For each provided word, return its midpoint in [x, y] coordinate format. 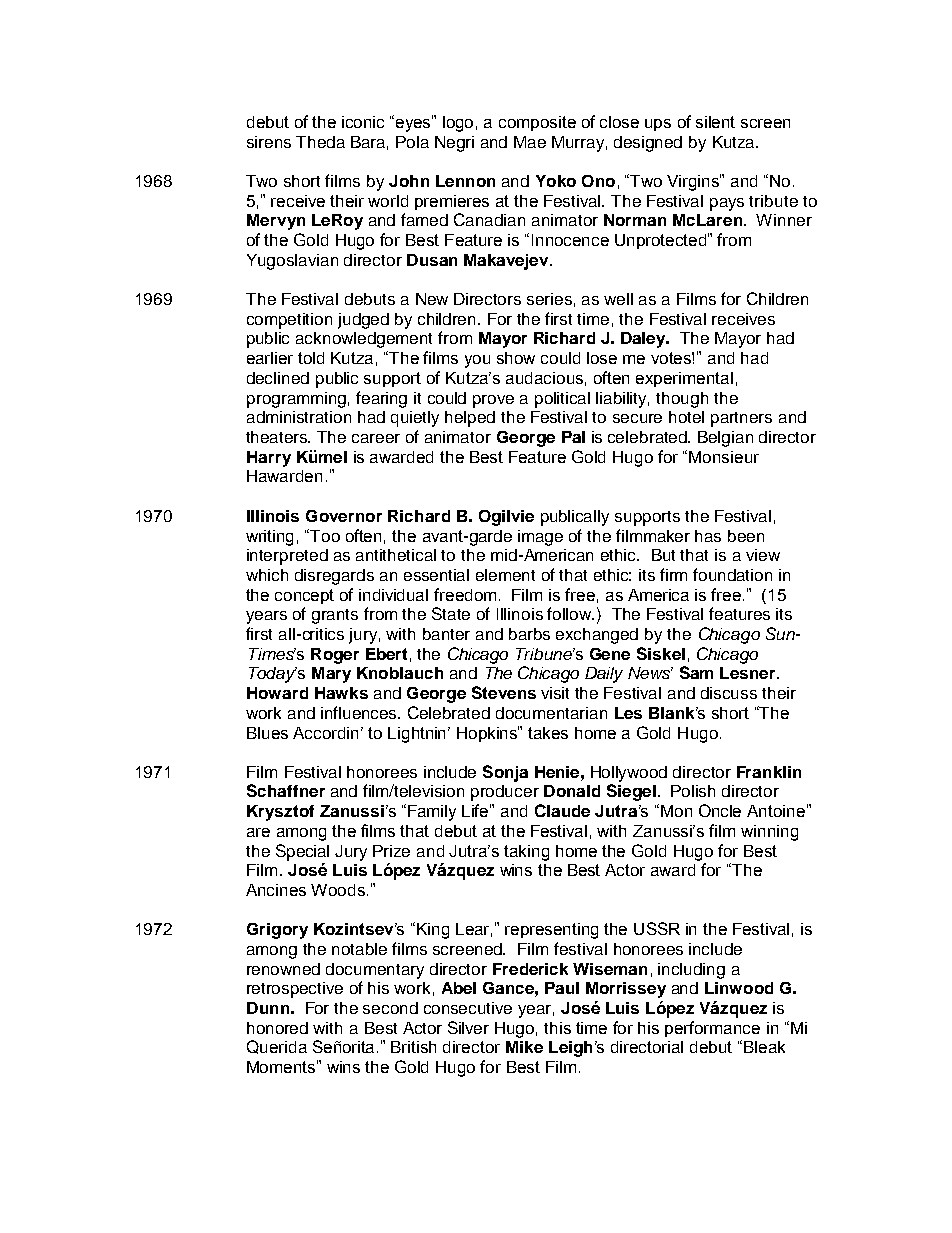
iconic [363, 122]
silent [715, 122]
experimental [684, 379]
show [516, 358]
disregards [334, 577]
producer [505, 793]
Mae [530, 142]
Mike [524, 1047]
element [505, 575]
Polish [693, 791]
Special [302, 852]
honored [277, 1028]
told [311, 358]
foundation [732, 574]
